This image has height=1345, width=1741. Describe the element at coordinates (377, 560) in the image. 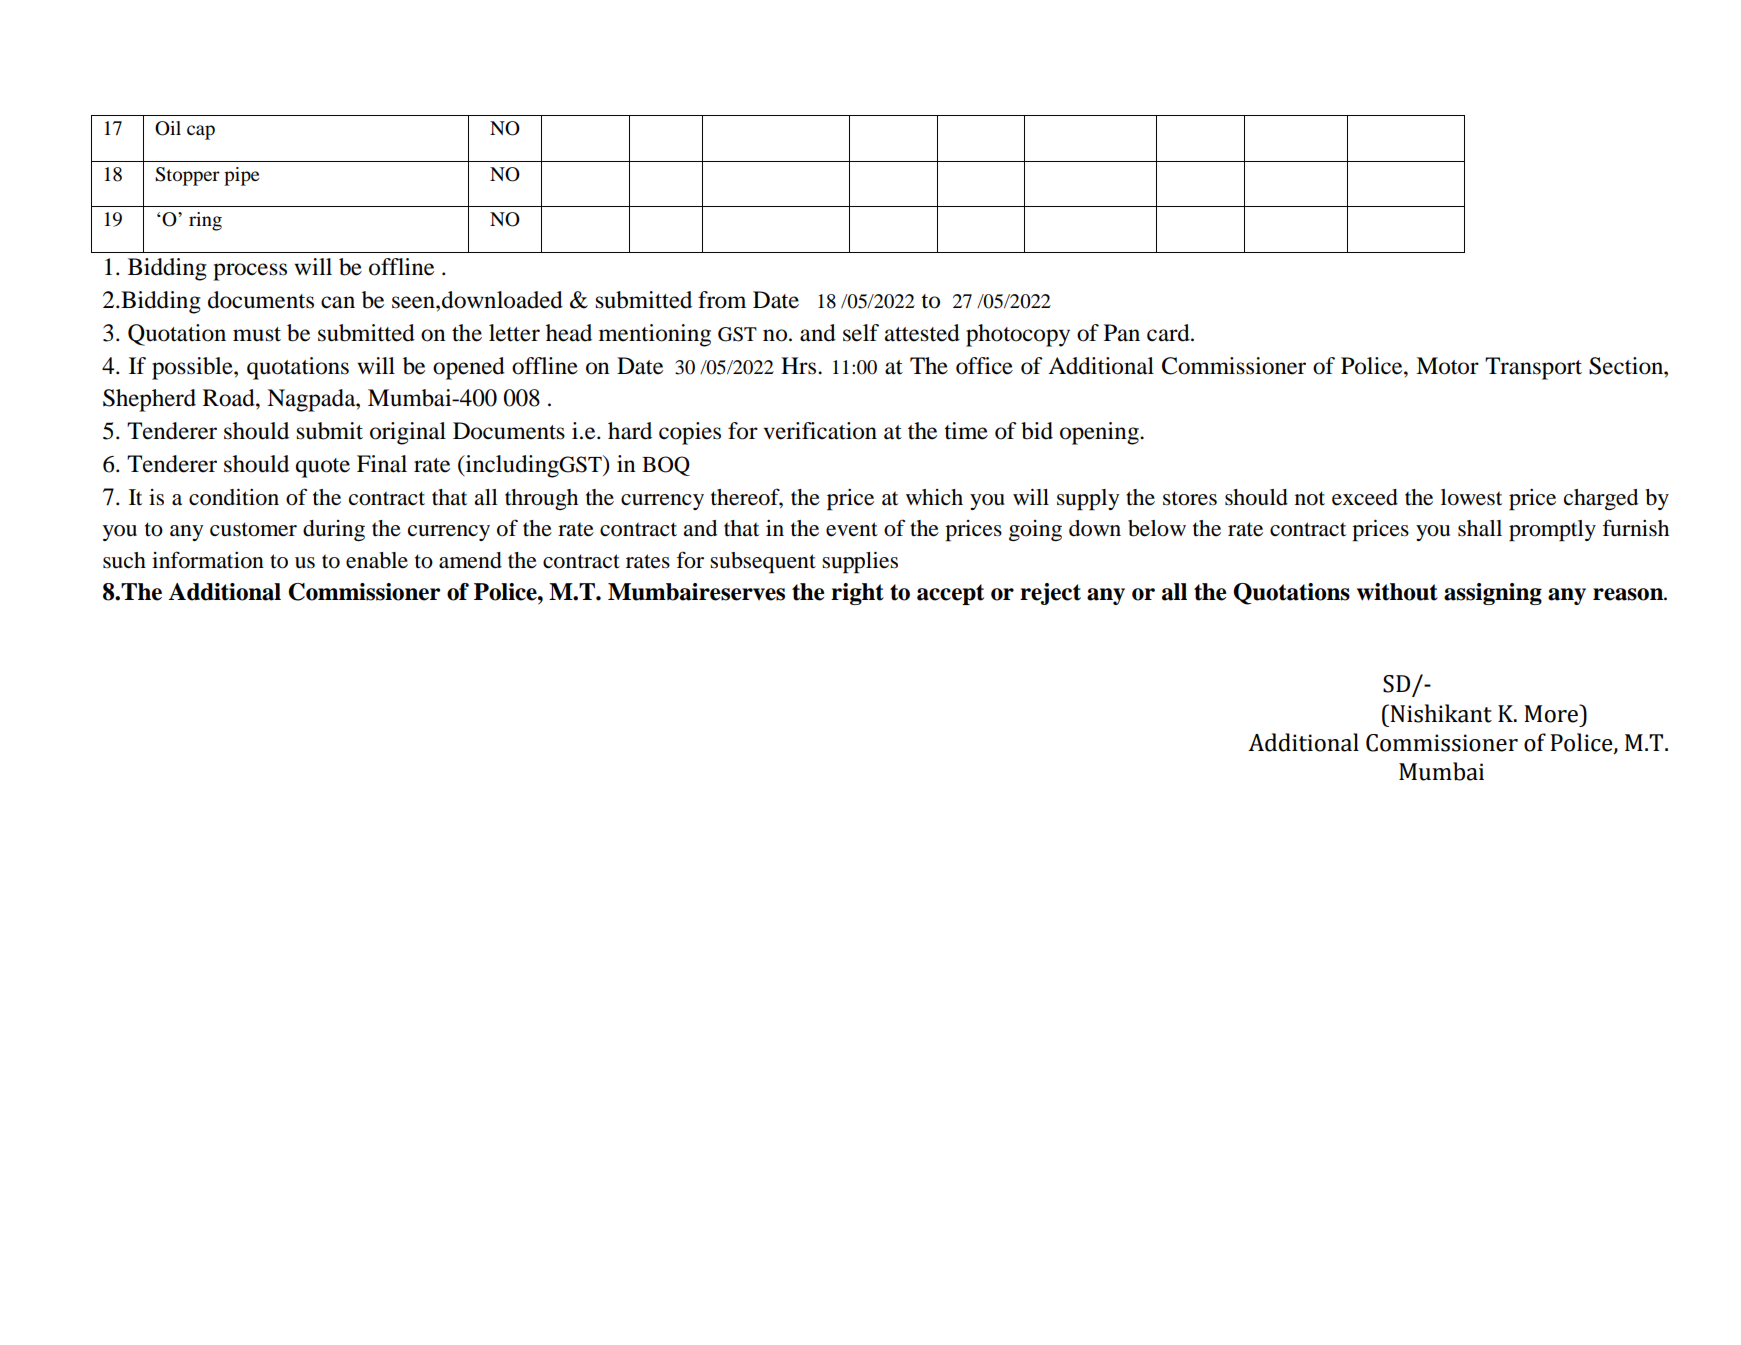

I see `enable` at that location.
